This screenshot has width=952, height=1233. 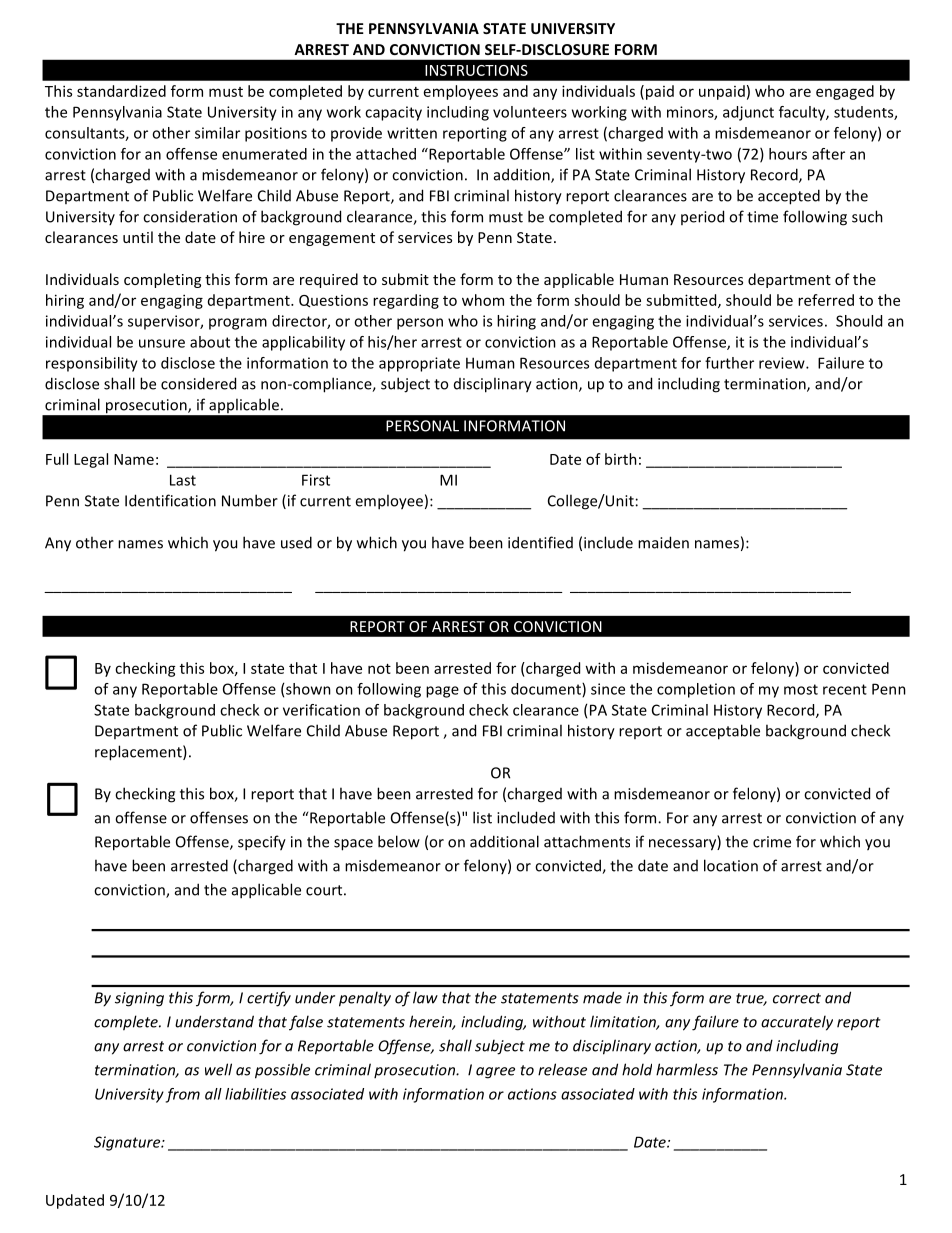 I want to click on INSTRUCTIONS, so click(x=476, y=70).
